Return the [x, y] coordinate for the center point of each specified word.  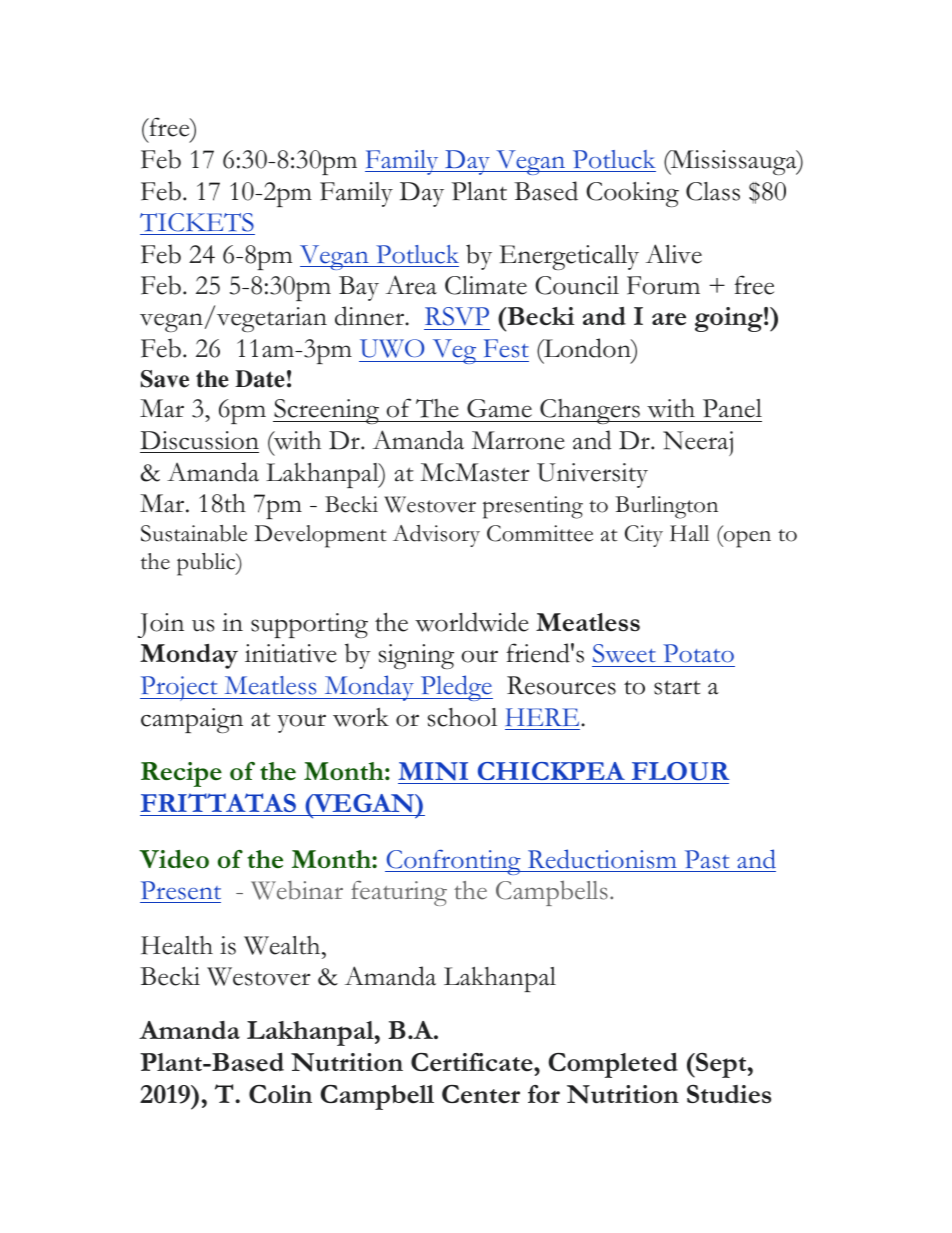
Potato [698, 653]
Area [411, 285]
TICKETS [197, 222]
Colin [280, 1094]
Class [713, 191]
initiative [291, 653]
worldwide [472, 622]
